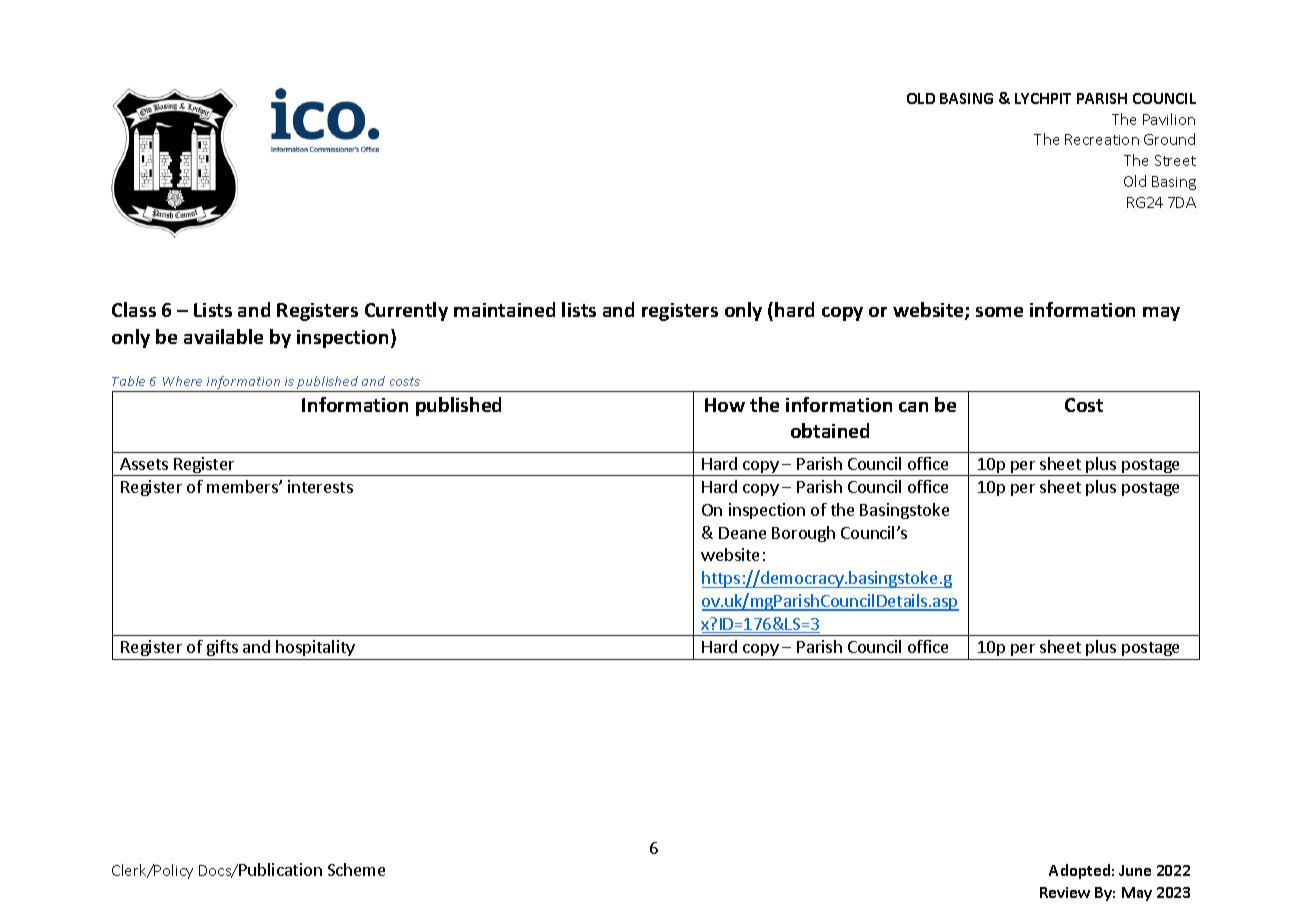  I want to click on Borough, so click(803, 534).
